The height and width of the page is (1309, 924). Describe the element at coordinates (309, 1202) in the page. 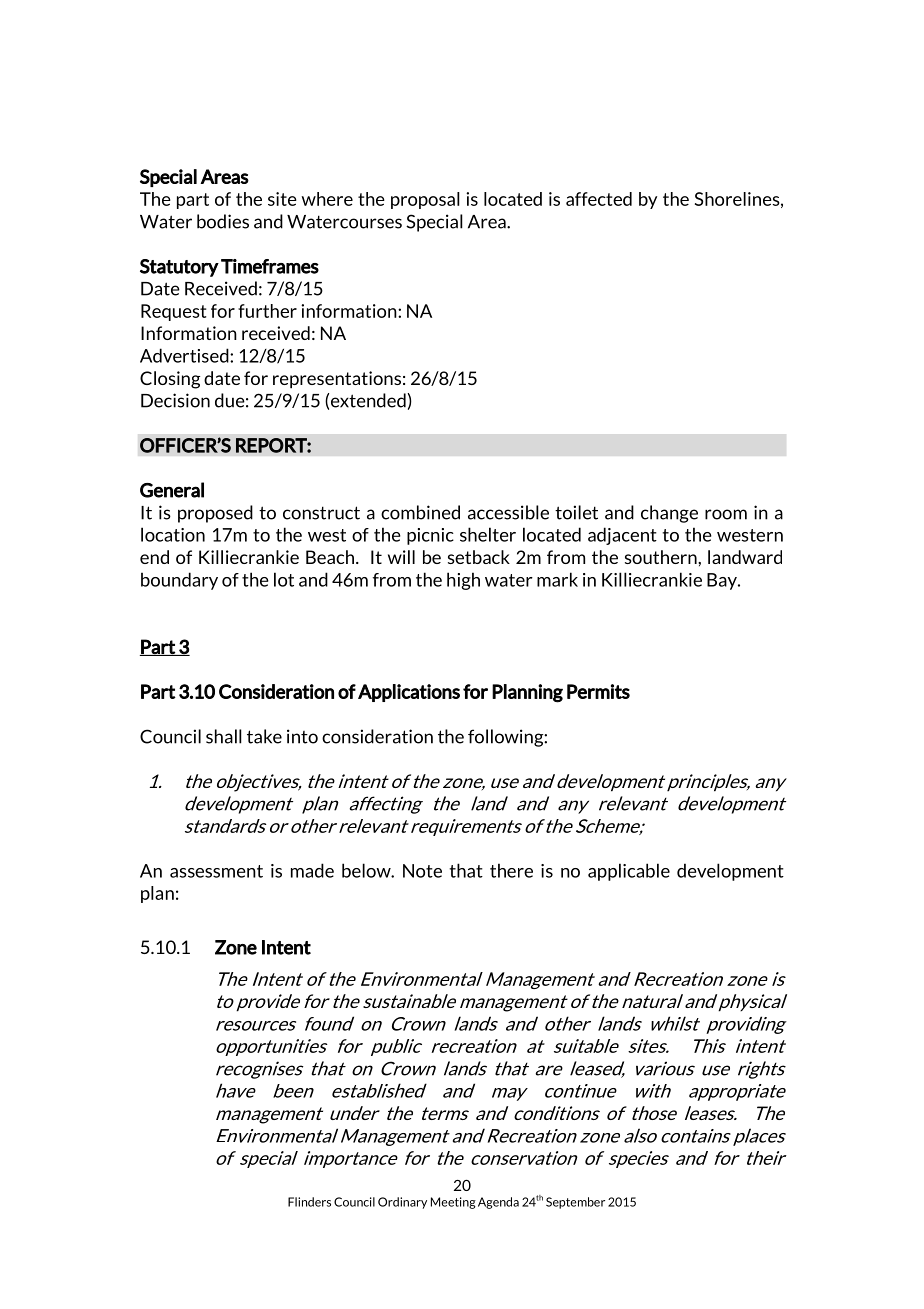

I see `Flinders` at that location.
